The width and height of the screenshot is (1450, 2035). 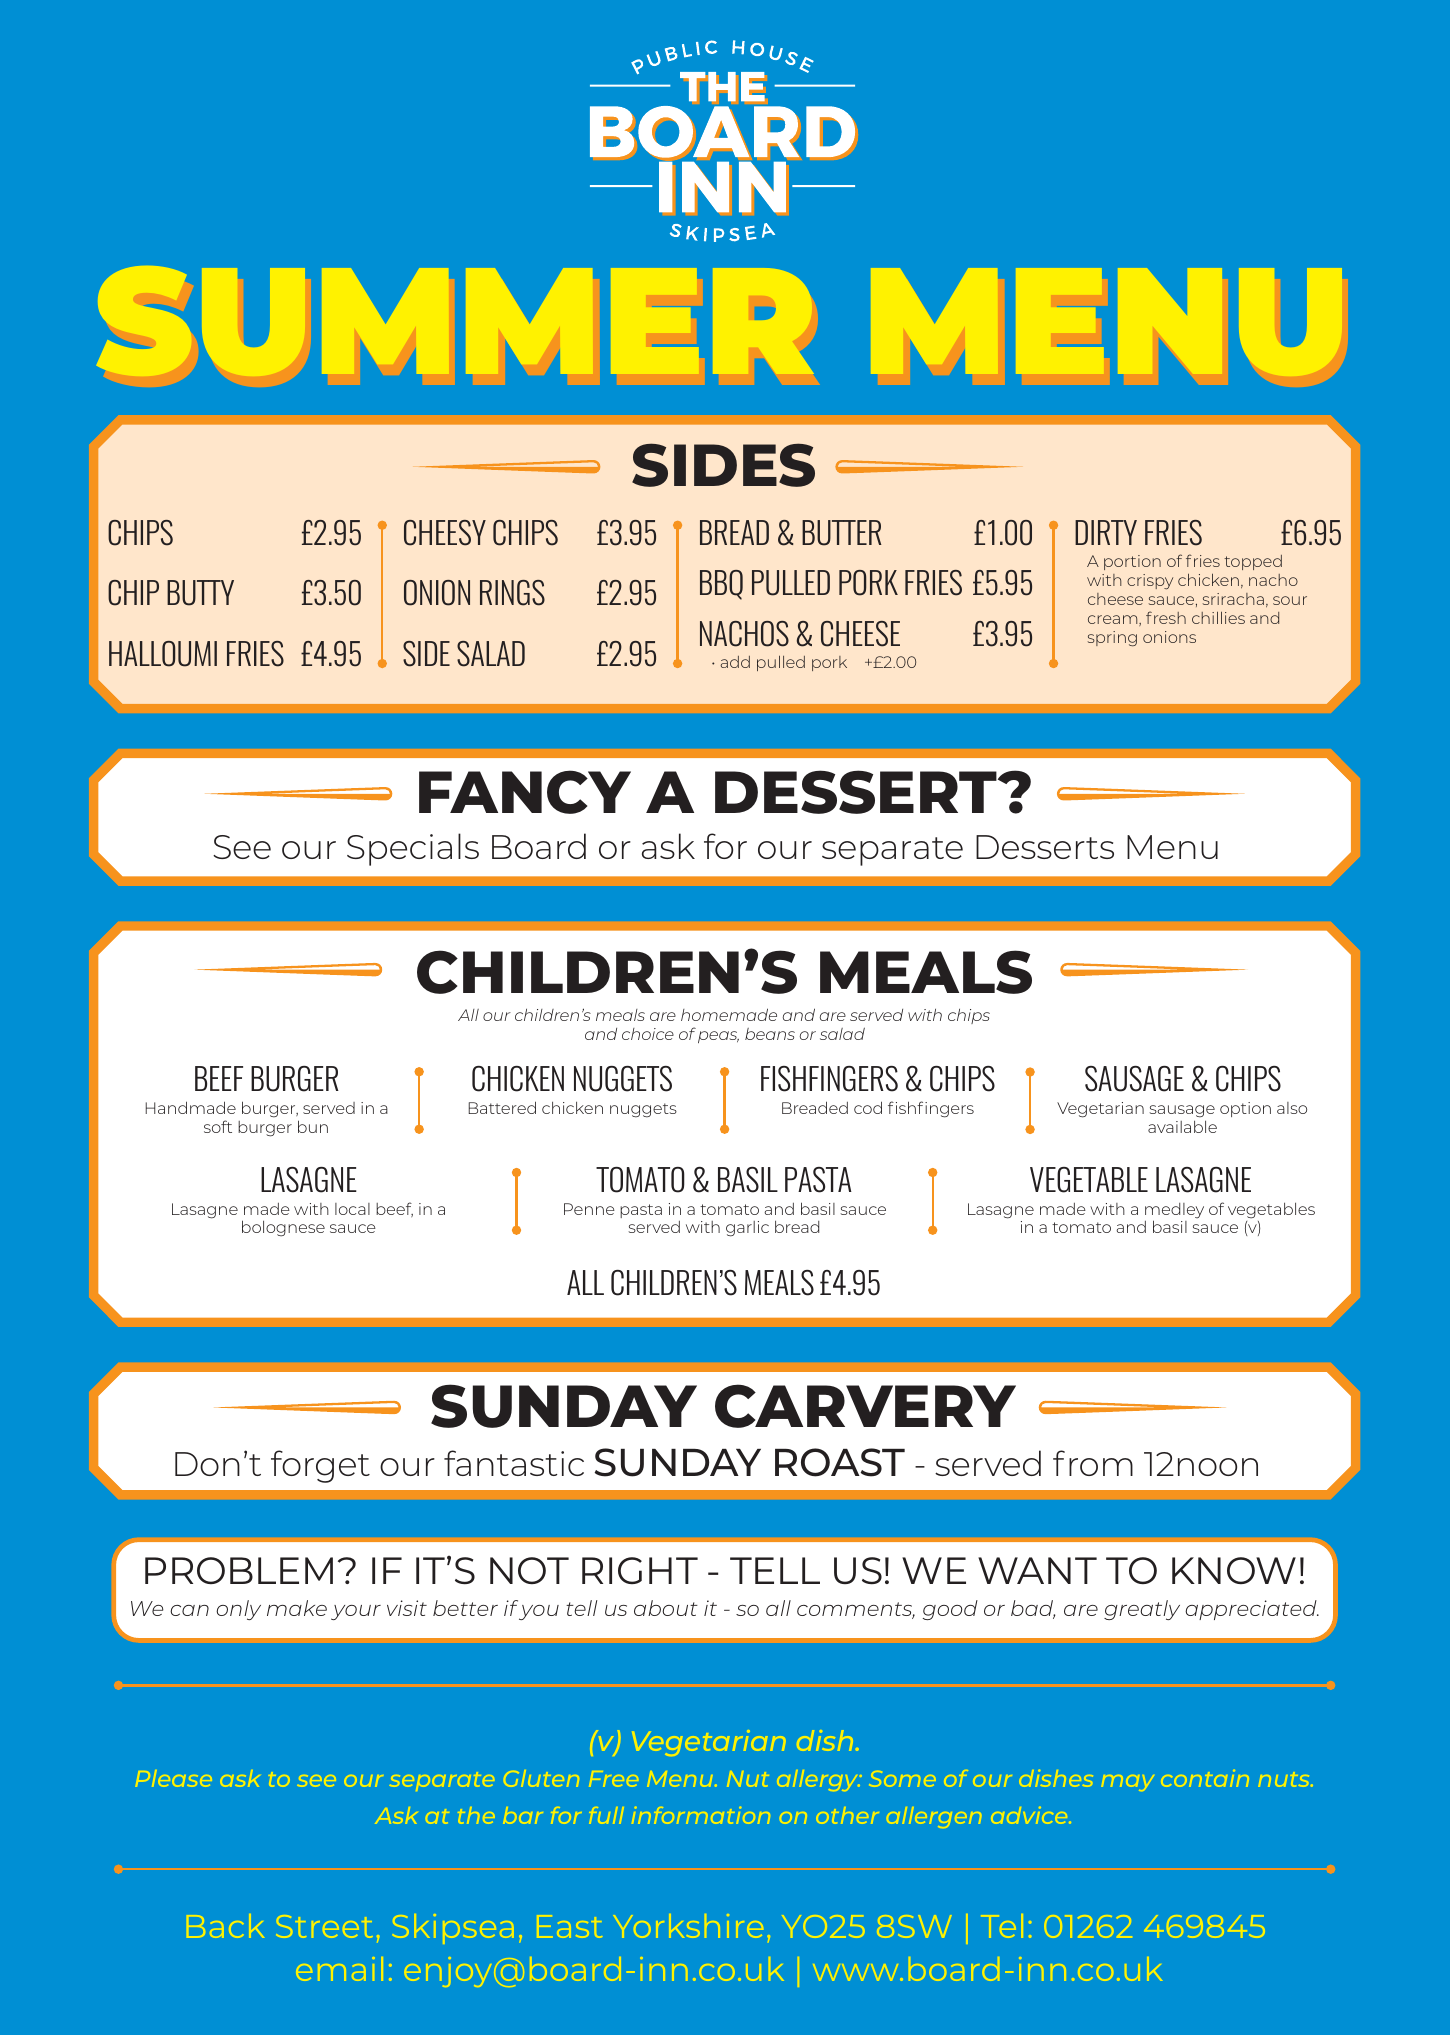 What do you see at coordinates (718, 1037) in the screenshot?
I see `peas` at bounding box center [718, 1037].
